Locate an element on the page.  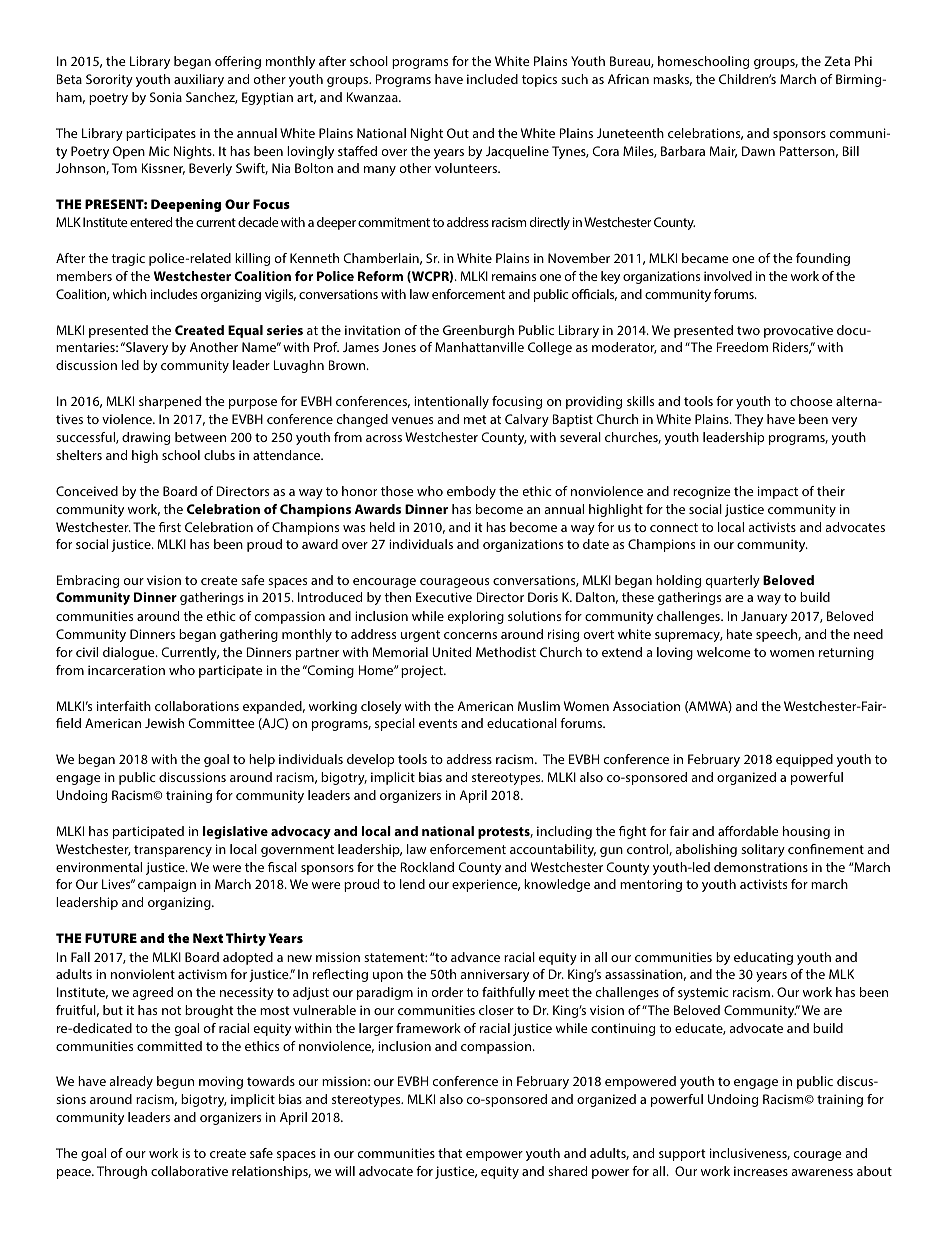
collaborative is located at coordinates (189, 1171).
